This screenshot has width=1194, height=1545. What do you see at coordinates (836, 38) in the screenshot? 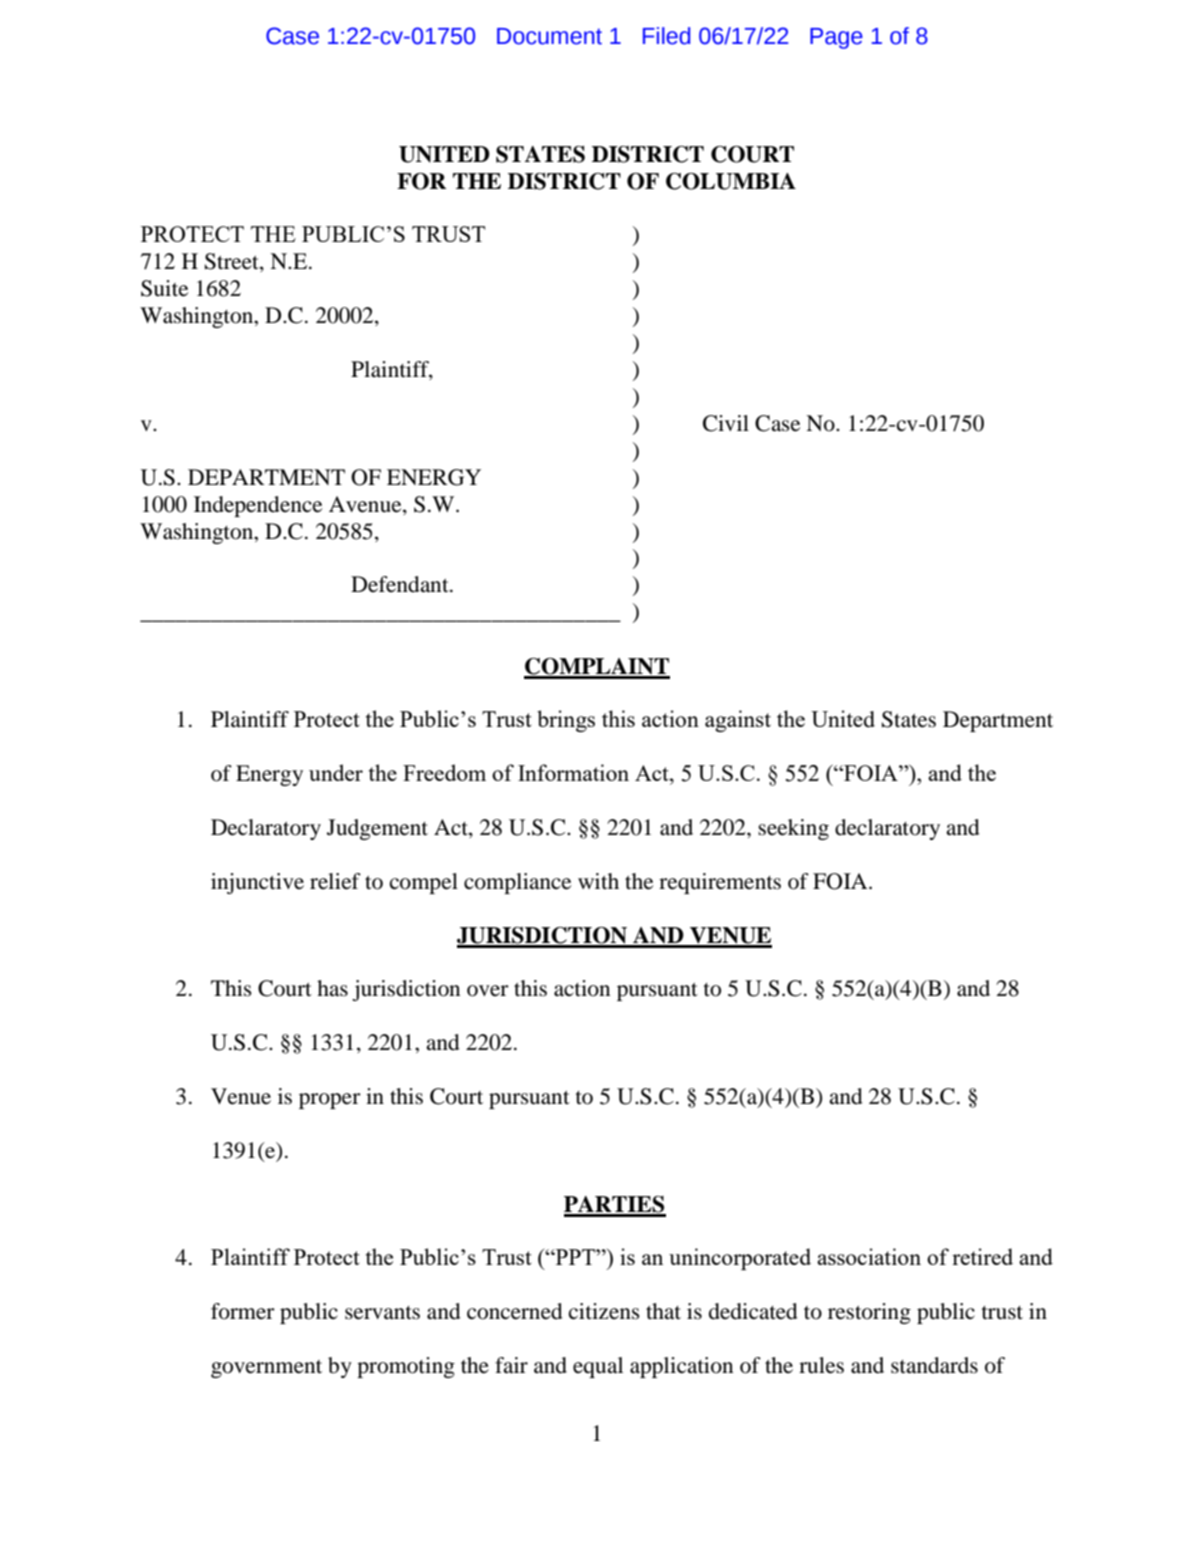
I see `Page` at bounding box center [836, 38].
